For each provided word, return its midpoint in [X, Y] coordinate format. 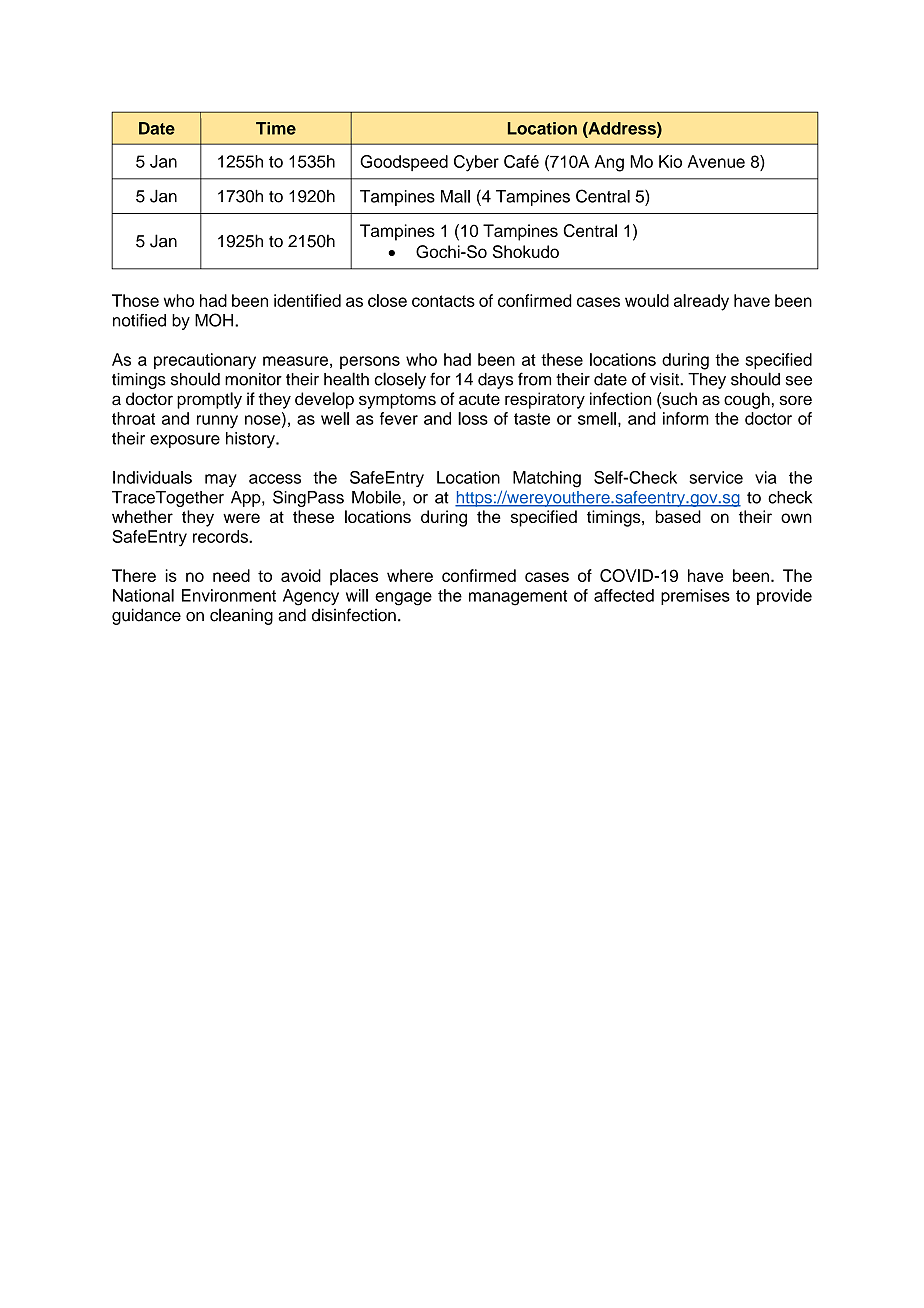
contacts [443, 301]
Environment [229, 595]
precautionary [205, 361]
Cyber [476, 163]
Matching [547, 479]
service [716, 477]
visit [665, 379]
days [495, 381]
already [701, 302]
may [221, 480]
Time [276, 128]
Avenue [716, 161]
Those [135, 300]
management [518, 598]
